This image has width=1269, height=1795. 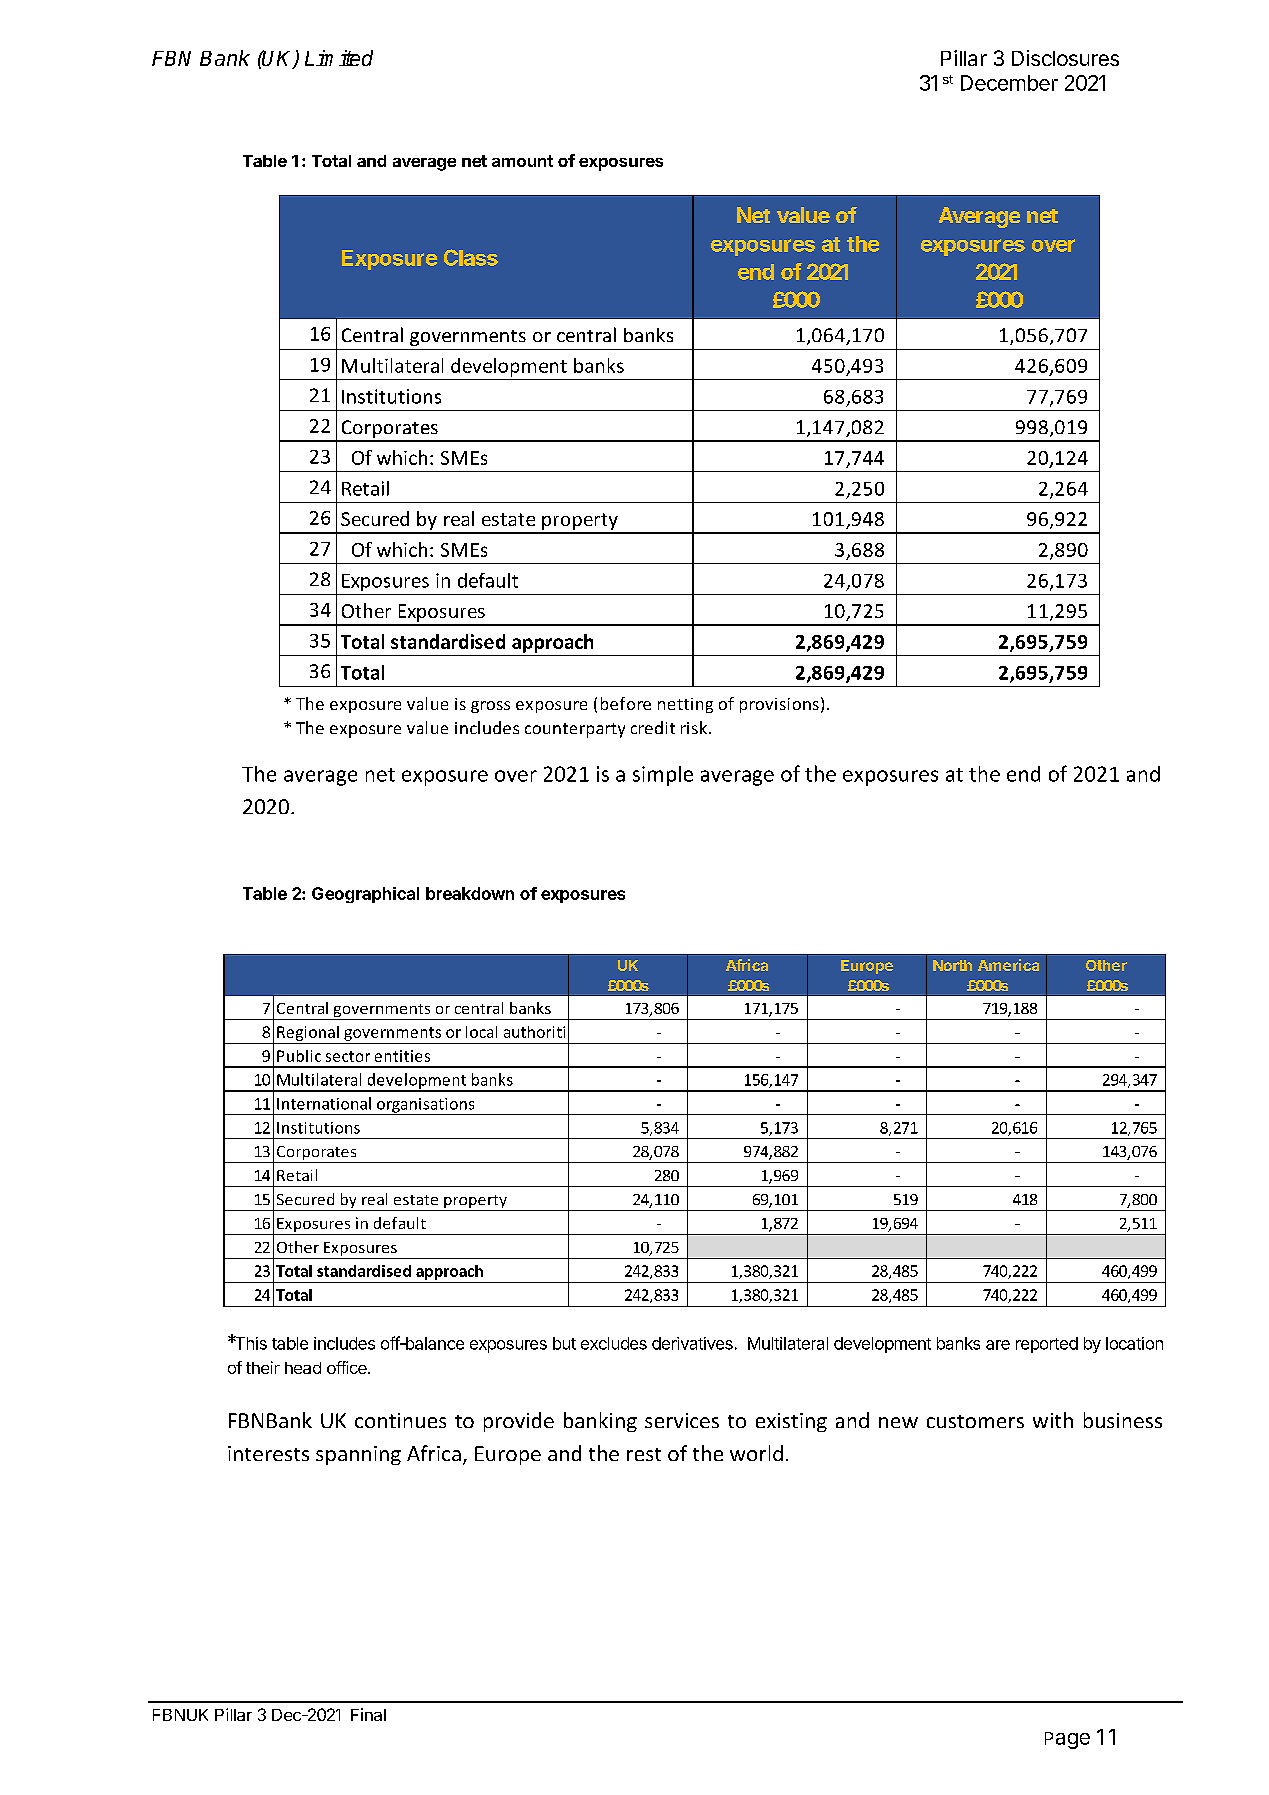 What do you see at coordinates (692, 1343) in the image?
I see `derivatives` at bounding box center [692, 1343].
